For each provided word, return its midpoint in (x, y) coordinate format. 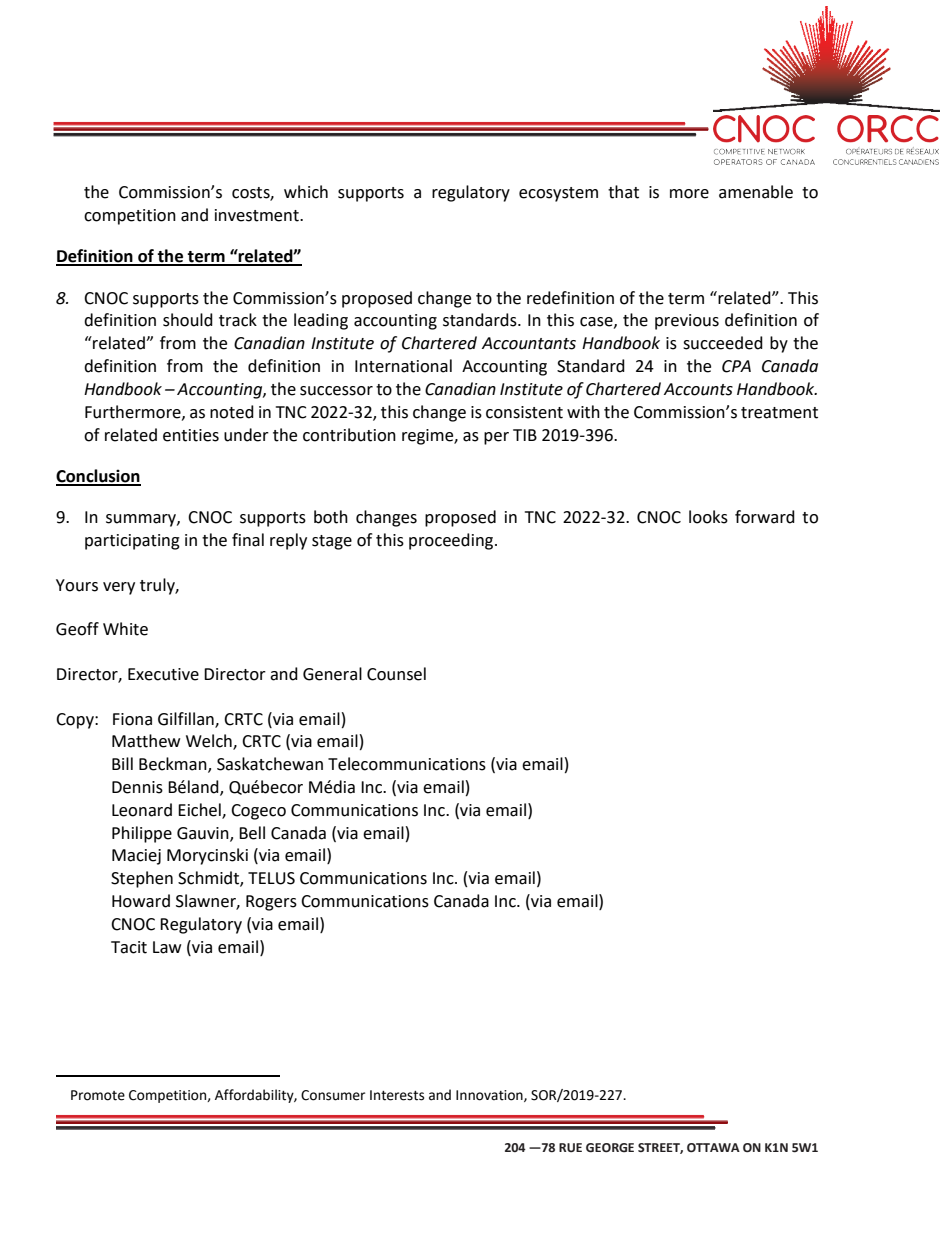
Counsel (396, 674)
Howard (141, 901)
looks (708, 517)
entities (191, 435)
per (496, 438)
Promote (98, 1095)
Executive (163, 674)
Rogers (271, 903)
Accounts (698, 389)
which (306, 192)
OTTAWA (713, 1148)
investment (258, 215)
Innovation (490, 1096)
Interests (397, 1095)
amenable (756, 192)
